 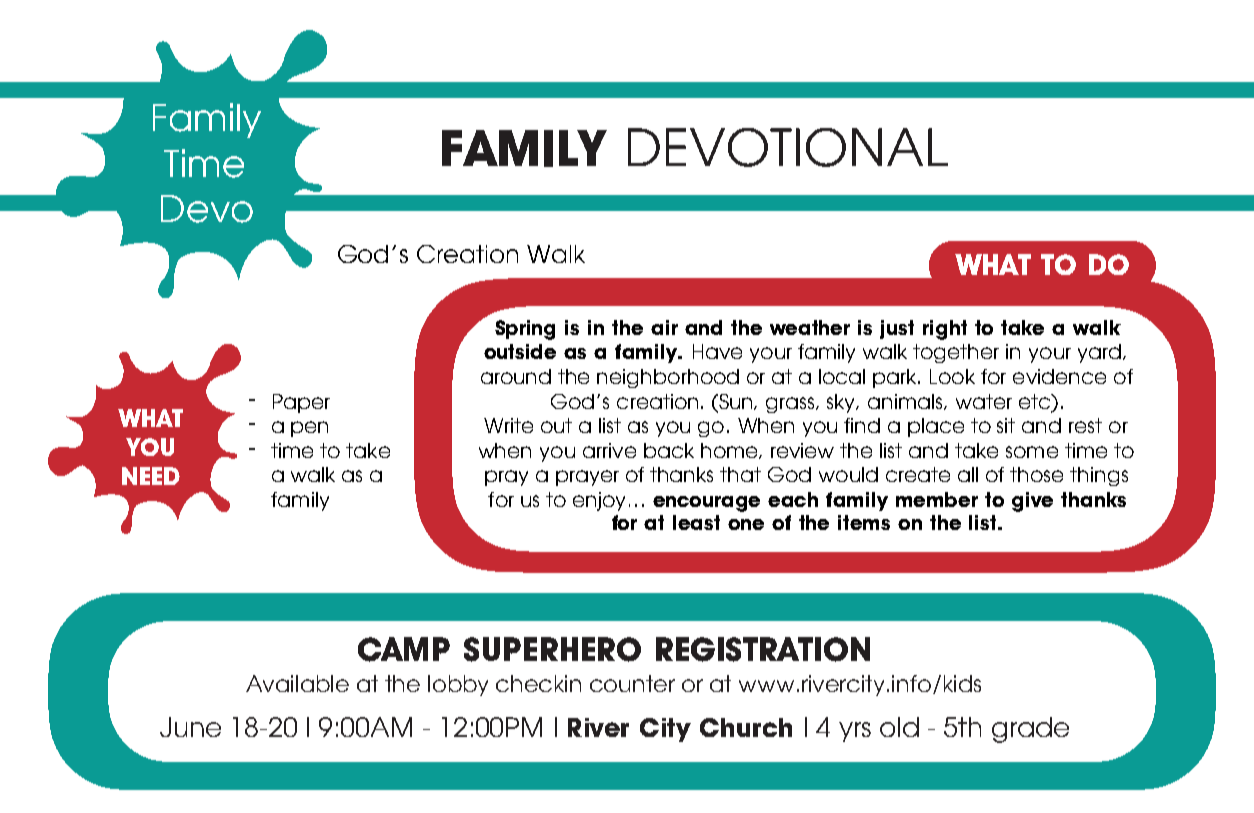 I want to click on June, so click(x=190, y=727).
